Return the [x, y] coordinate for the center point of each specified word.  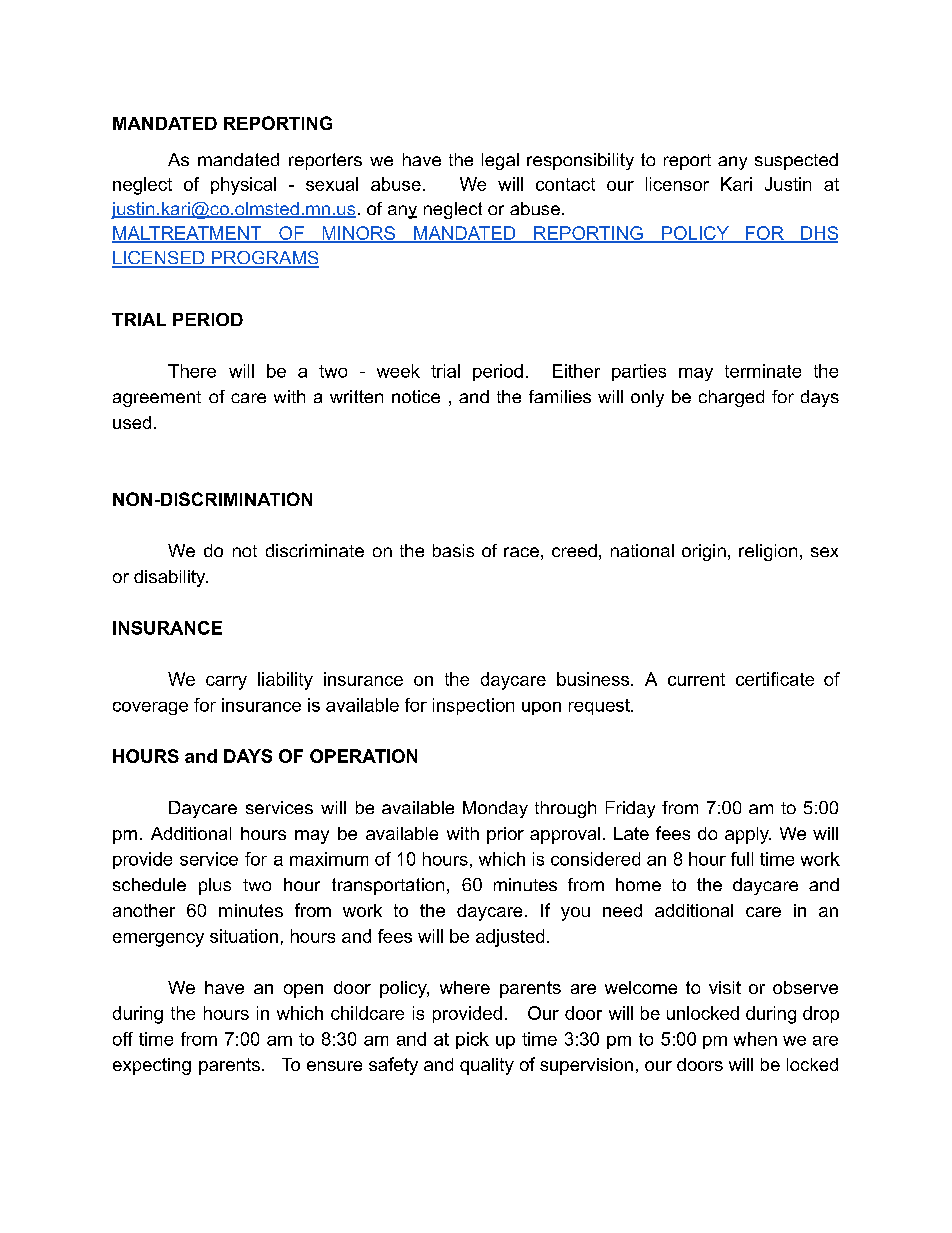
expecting [152, 1066]
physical [243, 186]
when [755, 1039]
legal [500, 161]
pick [472, 1040]
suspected [796, 161]
